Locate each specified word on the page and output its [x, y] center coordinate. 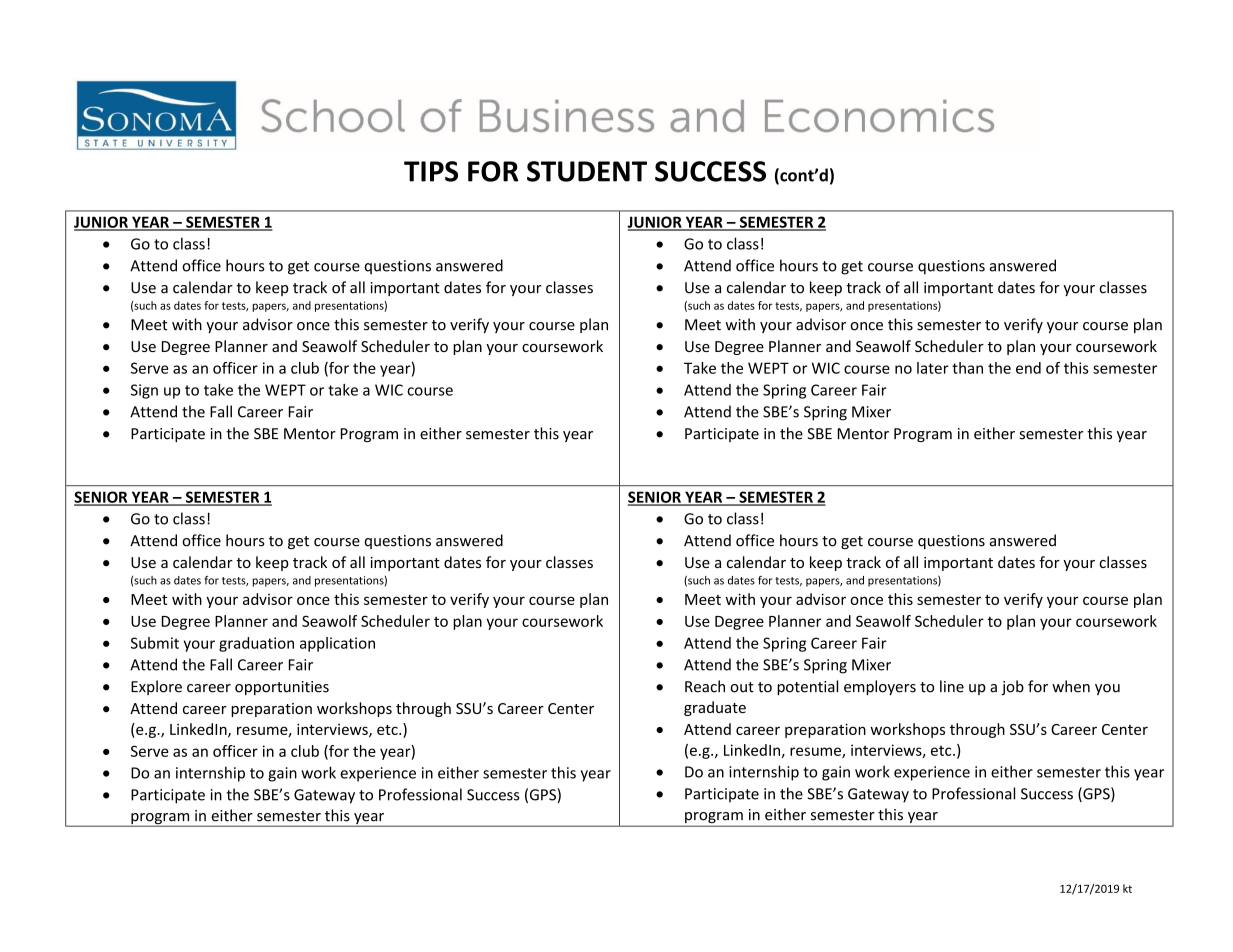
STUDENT [587, 171]
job [1012, 687]
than [967, 368]
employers [880, 687]
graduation [256, 644]
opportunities [282, 688]
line [952, 686]
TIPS [431, 171]
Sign [144, 391]
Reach [705, 686]
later [933, 368]
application [337, 644]
